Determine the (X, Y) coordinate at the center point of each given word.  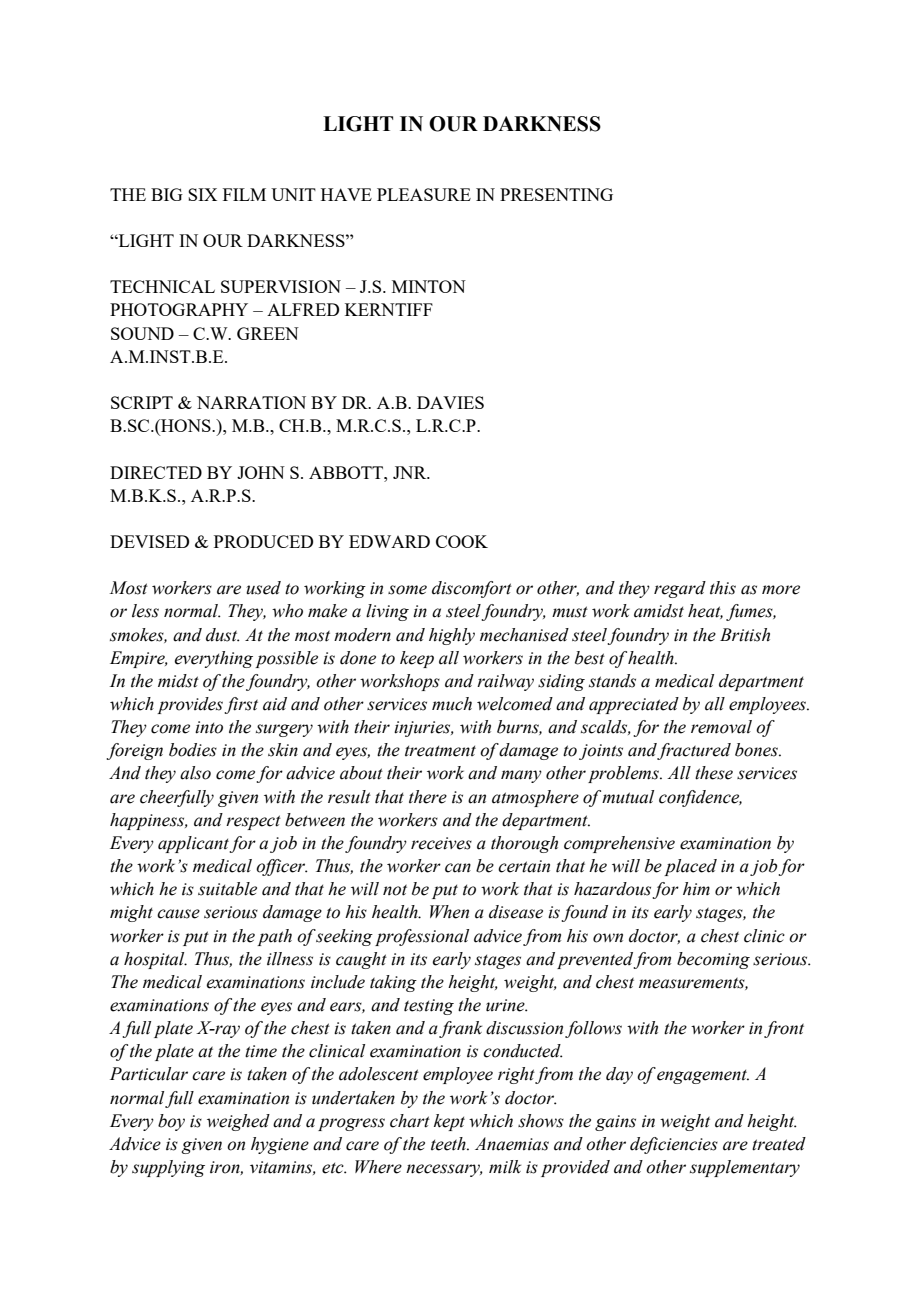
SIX (202, 194)
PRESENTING (556, 194)
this (723, 588)
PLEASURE (424, 194)
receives (441, 843)
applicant (194, 844)
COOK (462, 541)
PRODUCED (263, 541)
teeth (449, 1144)
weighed (238, 1122)
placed (690, 867)
